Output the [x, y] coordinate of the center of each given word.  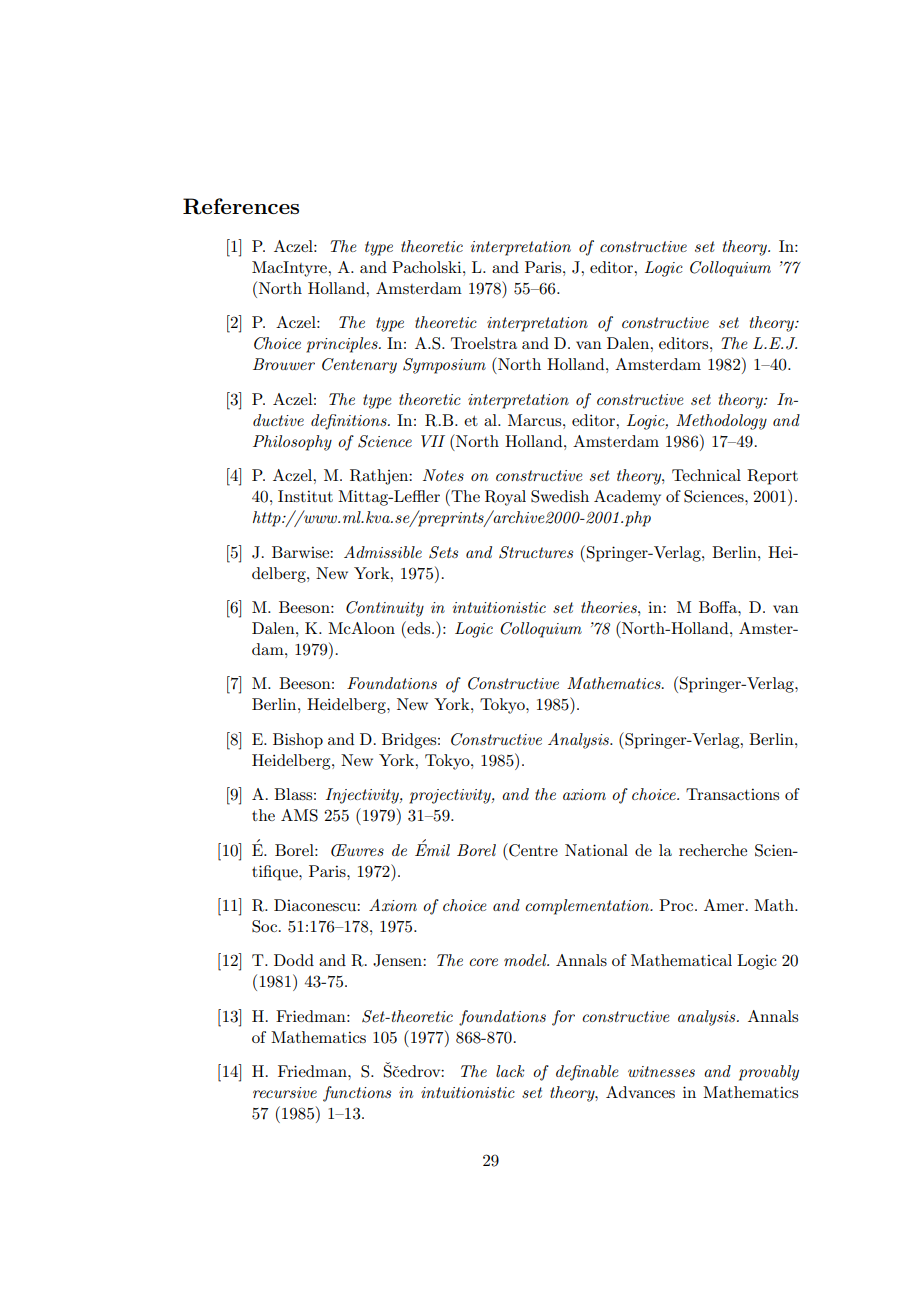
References [241, 206]
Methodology [721, 422]
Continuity [385, 609]
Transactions [732, 794]
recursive [285, 1092]
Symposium [444, 366]
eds [419, 627]
